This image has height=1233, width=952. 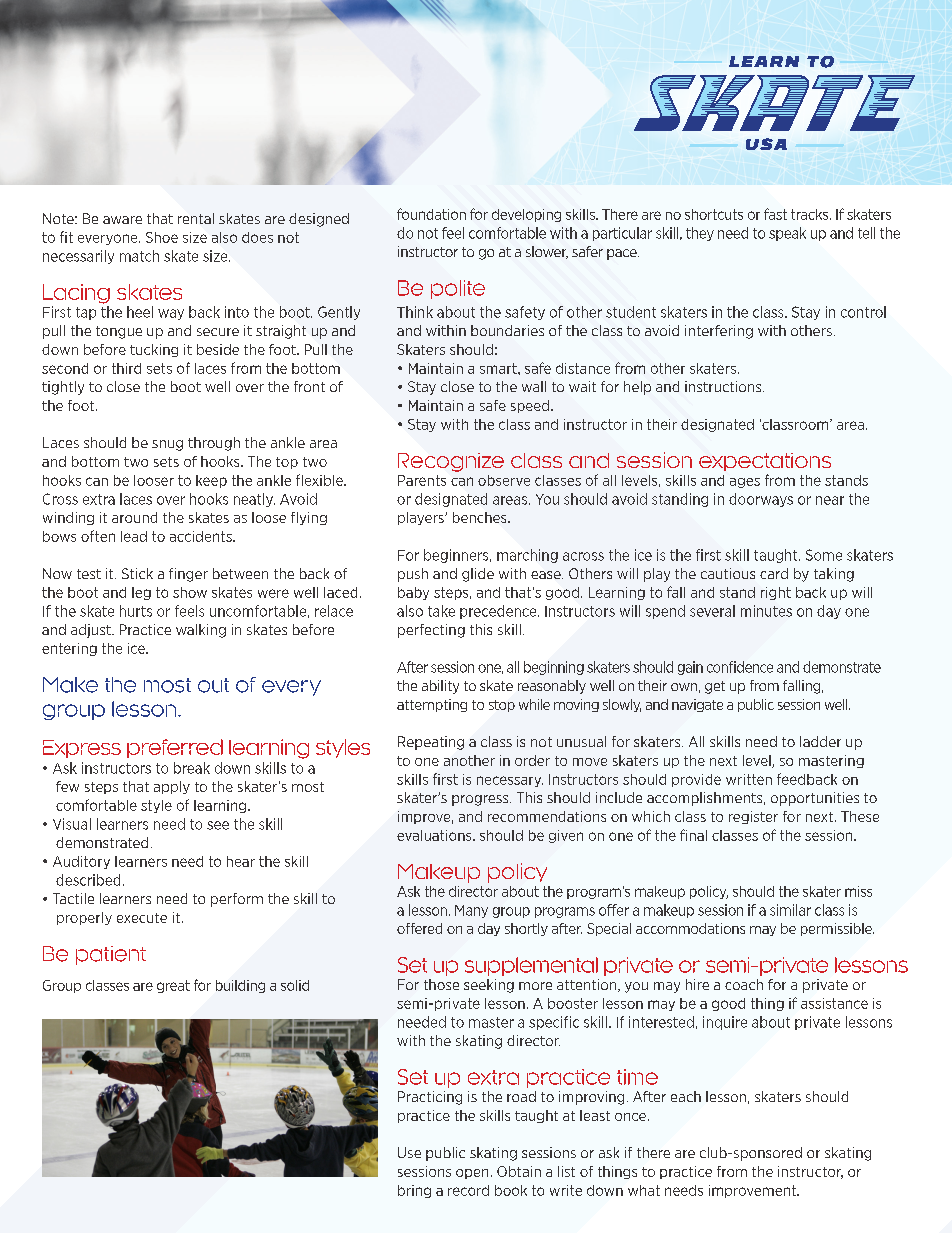 I want to click on progress, so click(x=481, y=800).
